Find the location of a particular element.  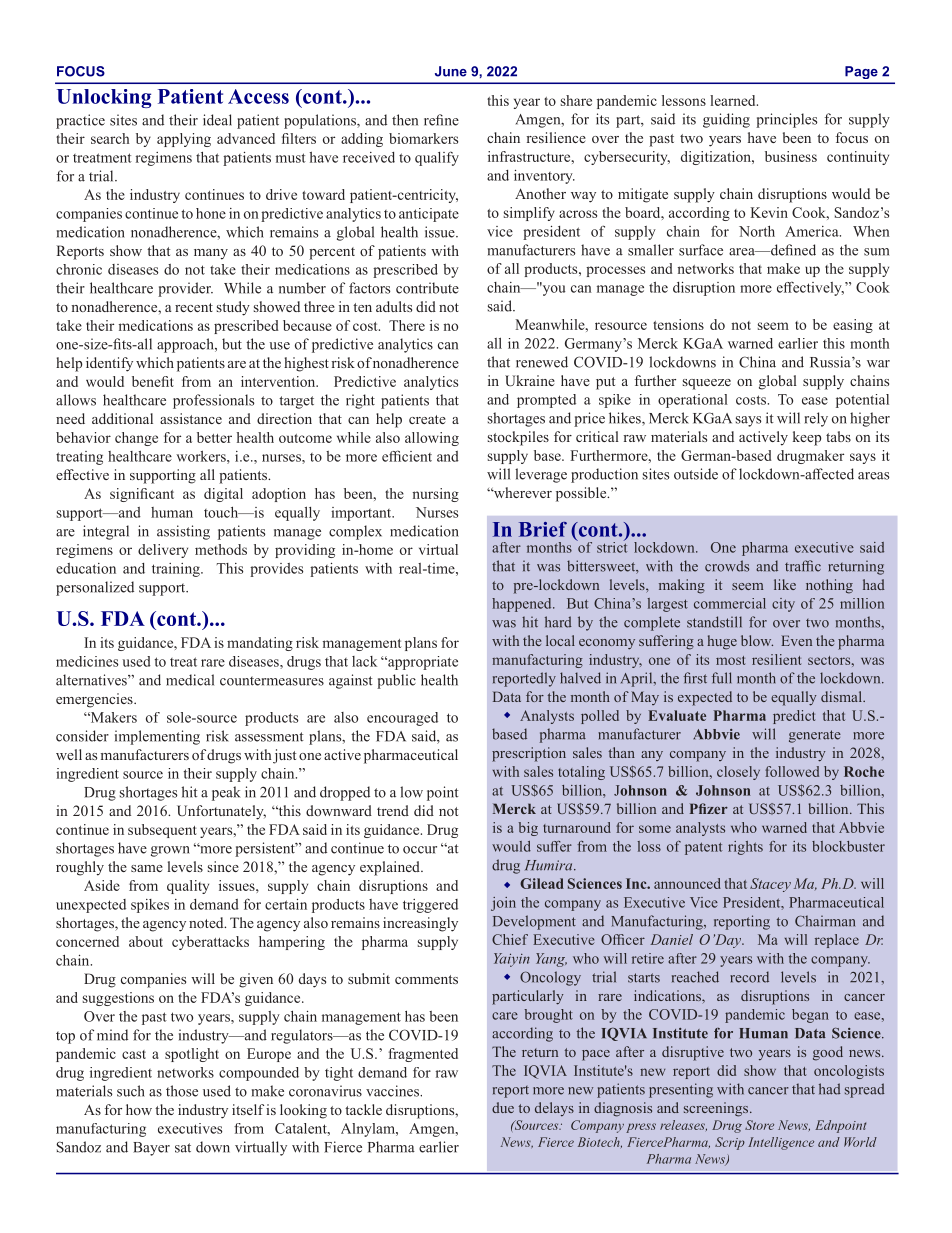

due is located at coordinates (503, 1107).
